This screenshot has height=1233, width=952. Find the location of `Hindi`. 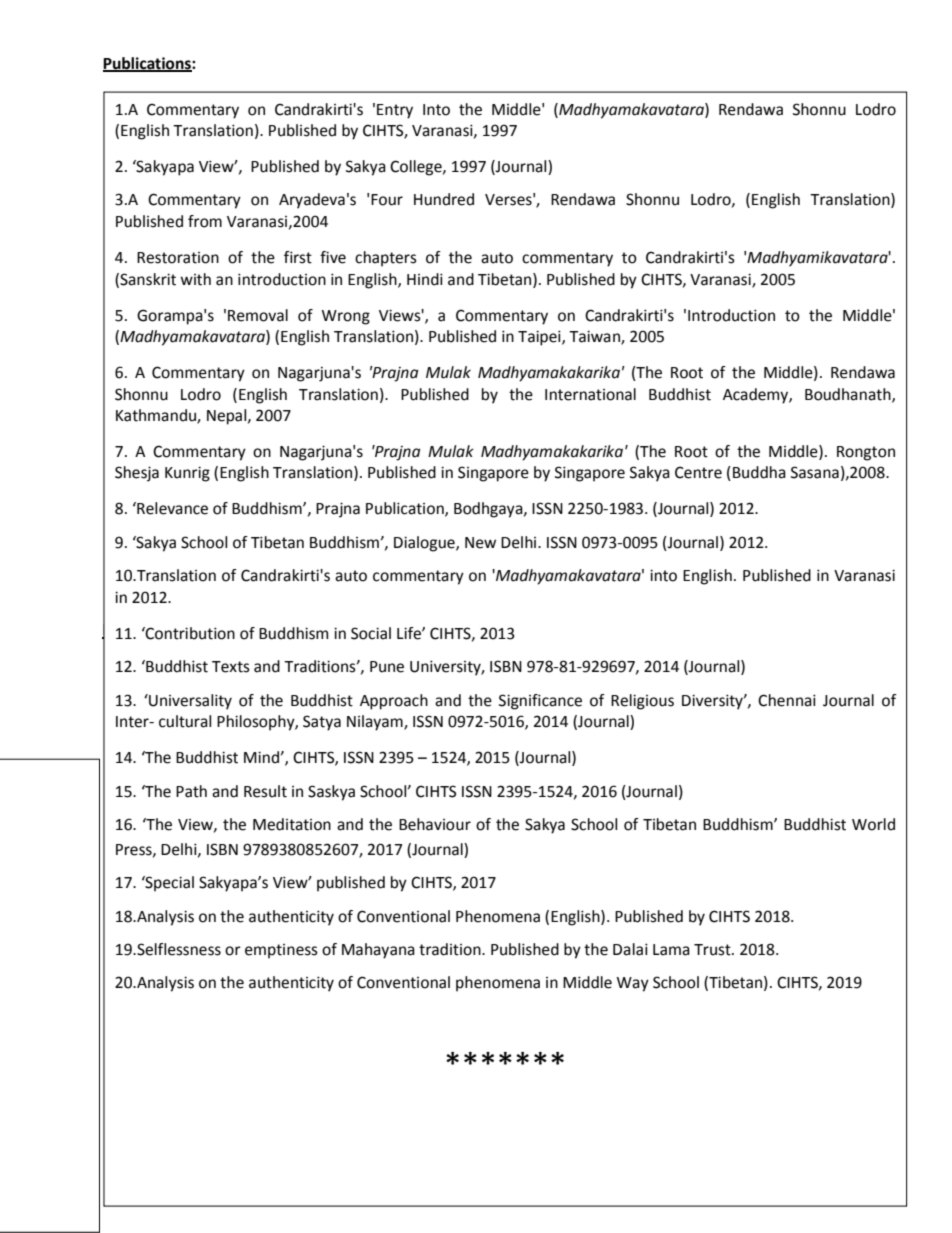

Hindi is located at coordinates (425, 279).
